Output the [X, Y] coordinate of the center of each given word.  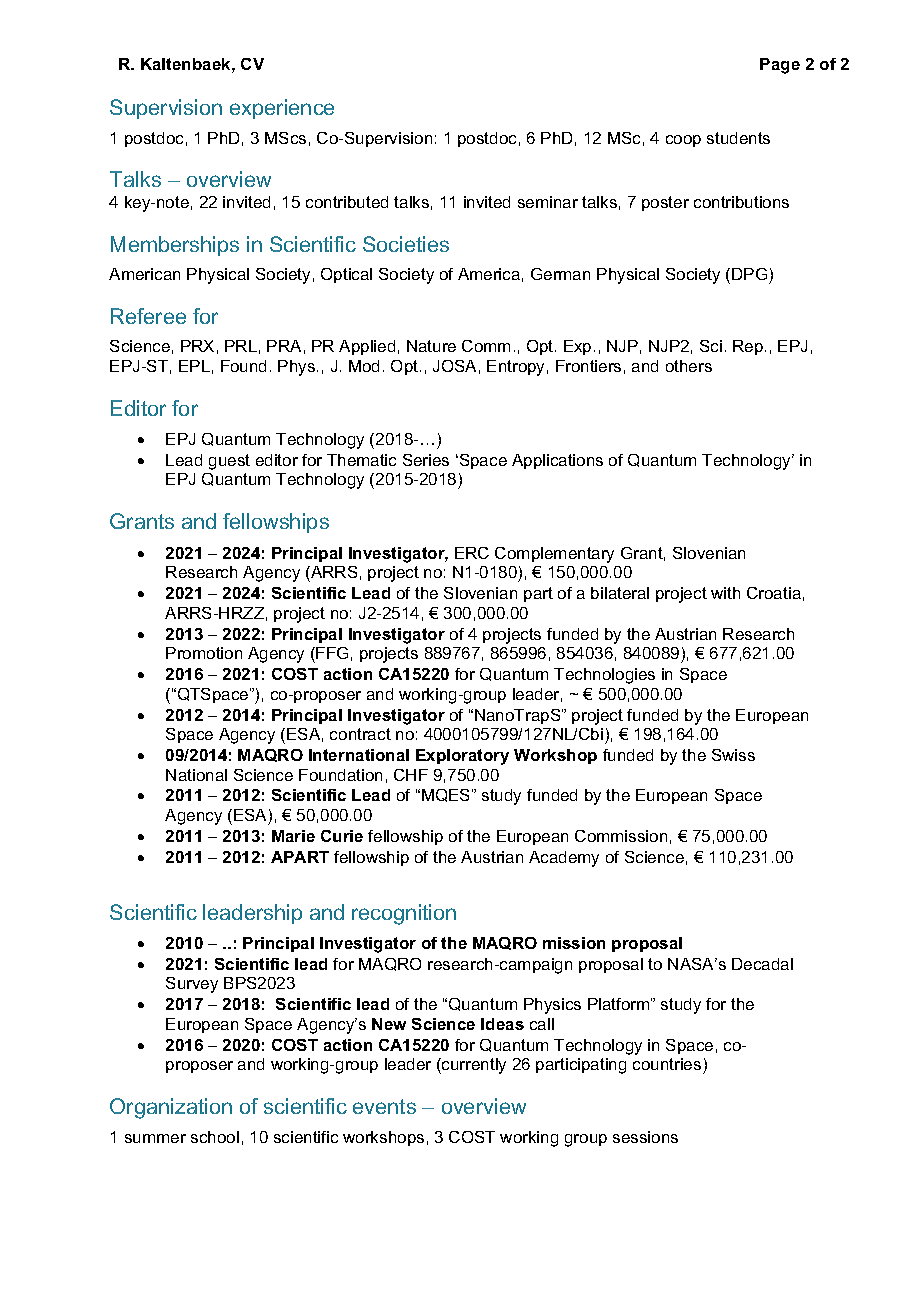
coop [683, 141]
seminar [548, 202]
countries [668, 1066]
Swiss [733, 755]
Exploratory [462, 757]
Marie [293, 836]
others [689, 366]
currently [473, 1066]
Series [426, 460]
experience [282, 109]
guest [229, 462]
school [215, 1137]
